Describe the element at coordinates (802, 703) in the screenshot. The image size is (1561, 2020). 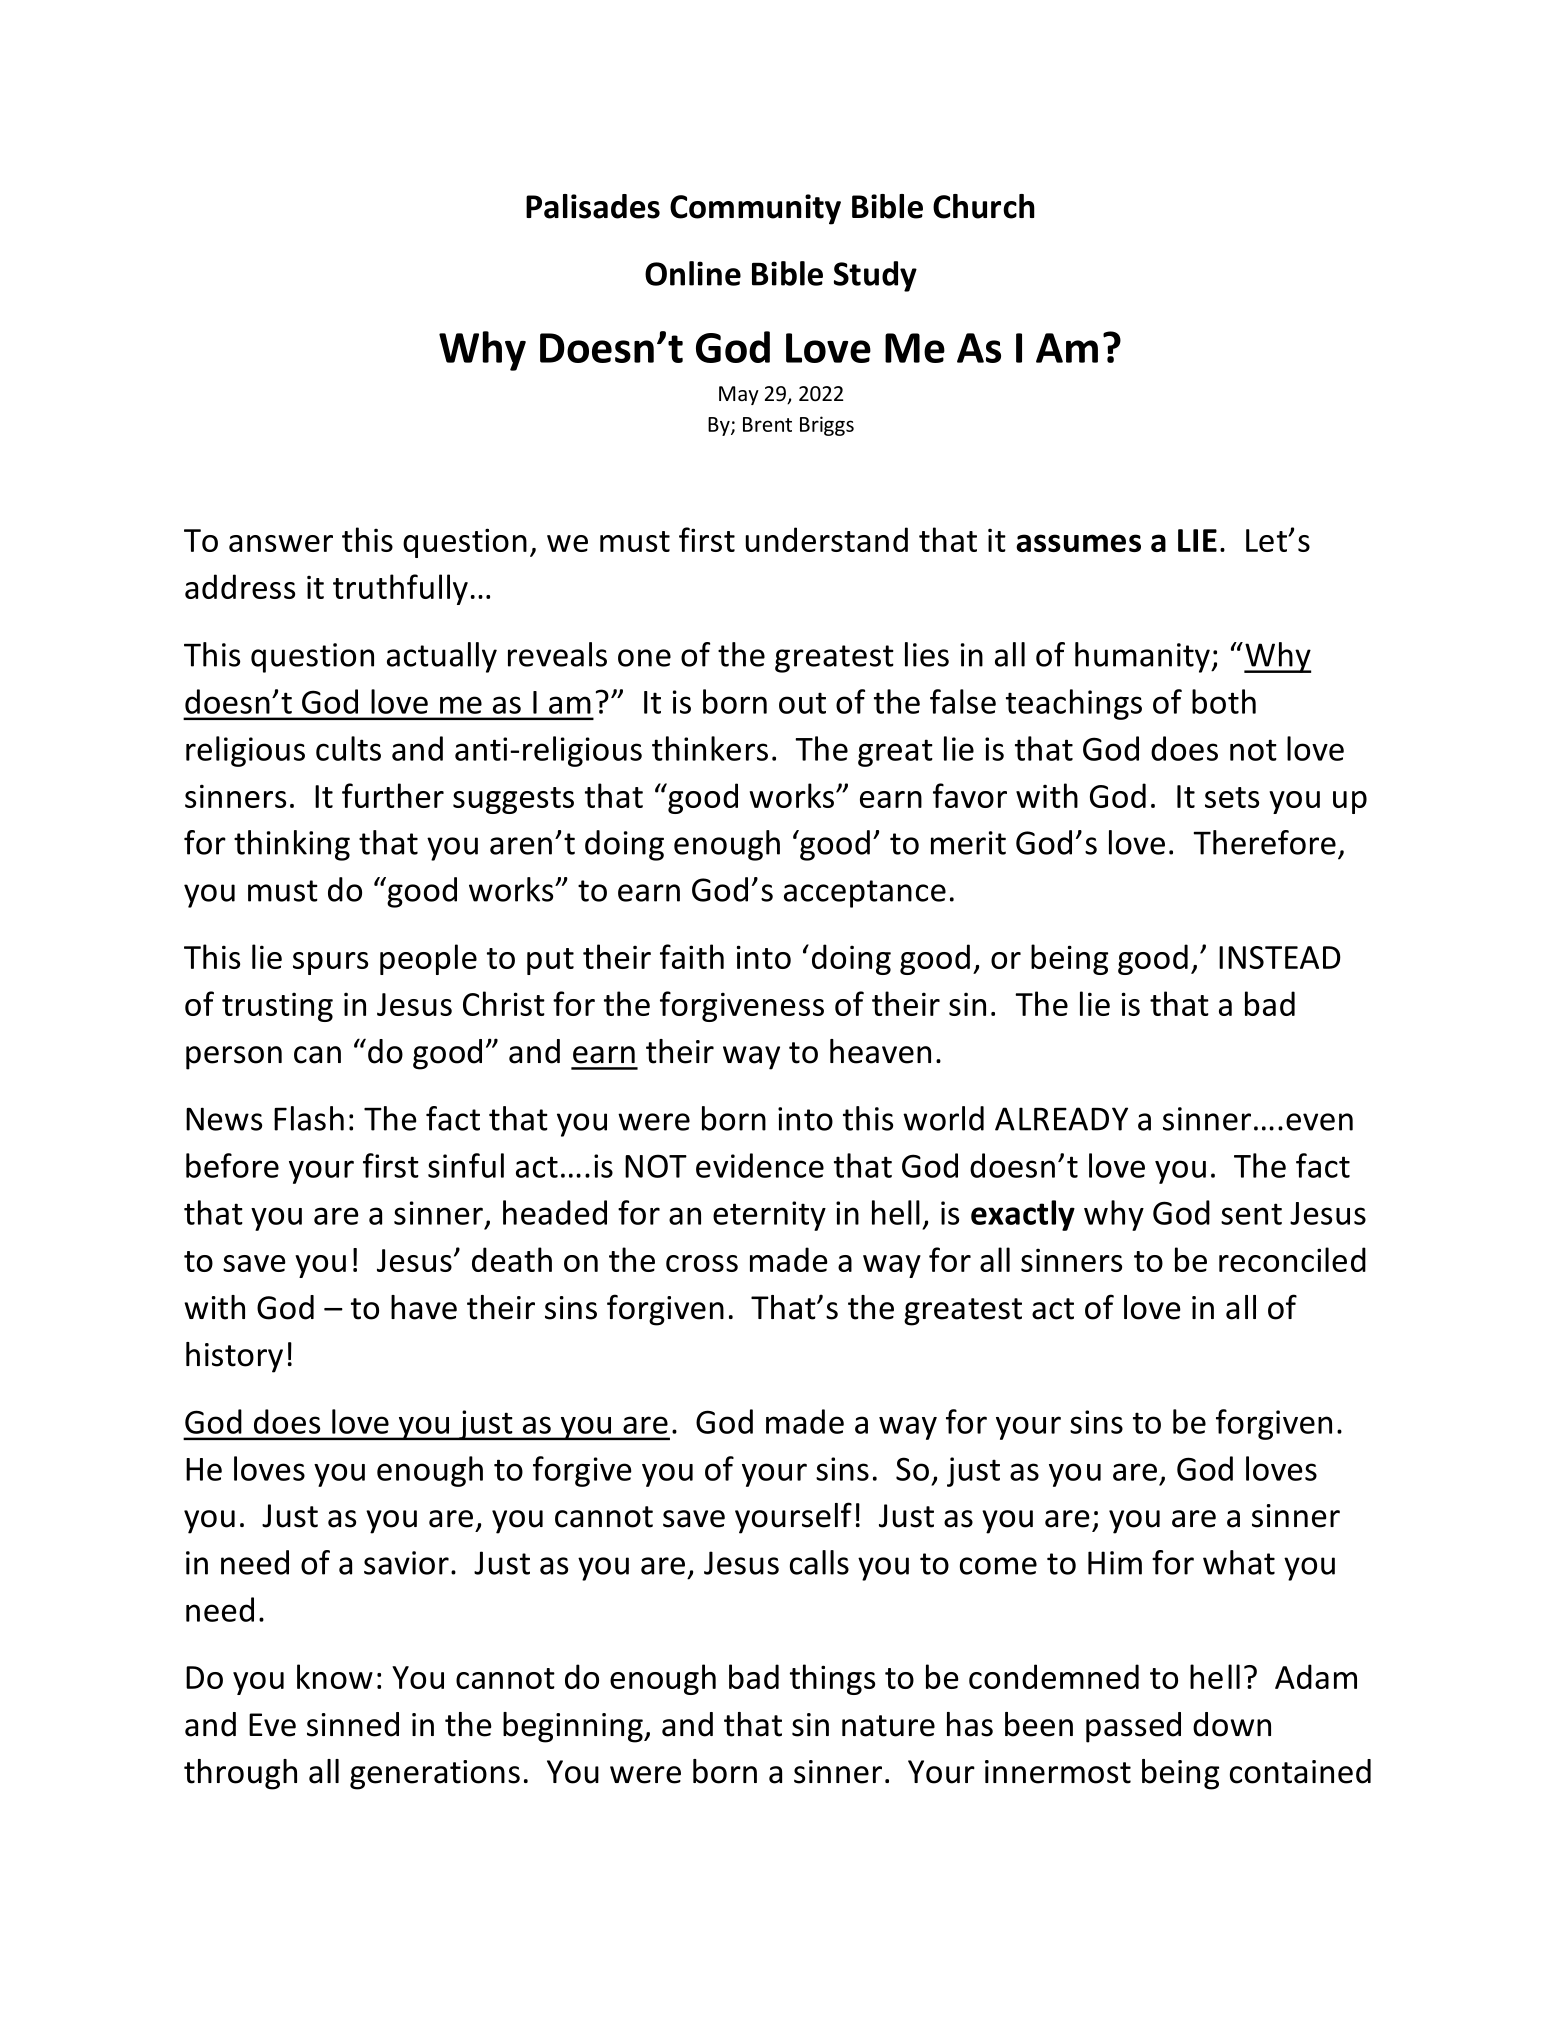
I see `out` at that location.
